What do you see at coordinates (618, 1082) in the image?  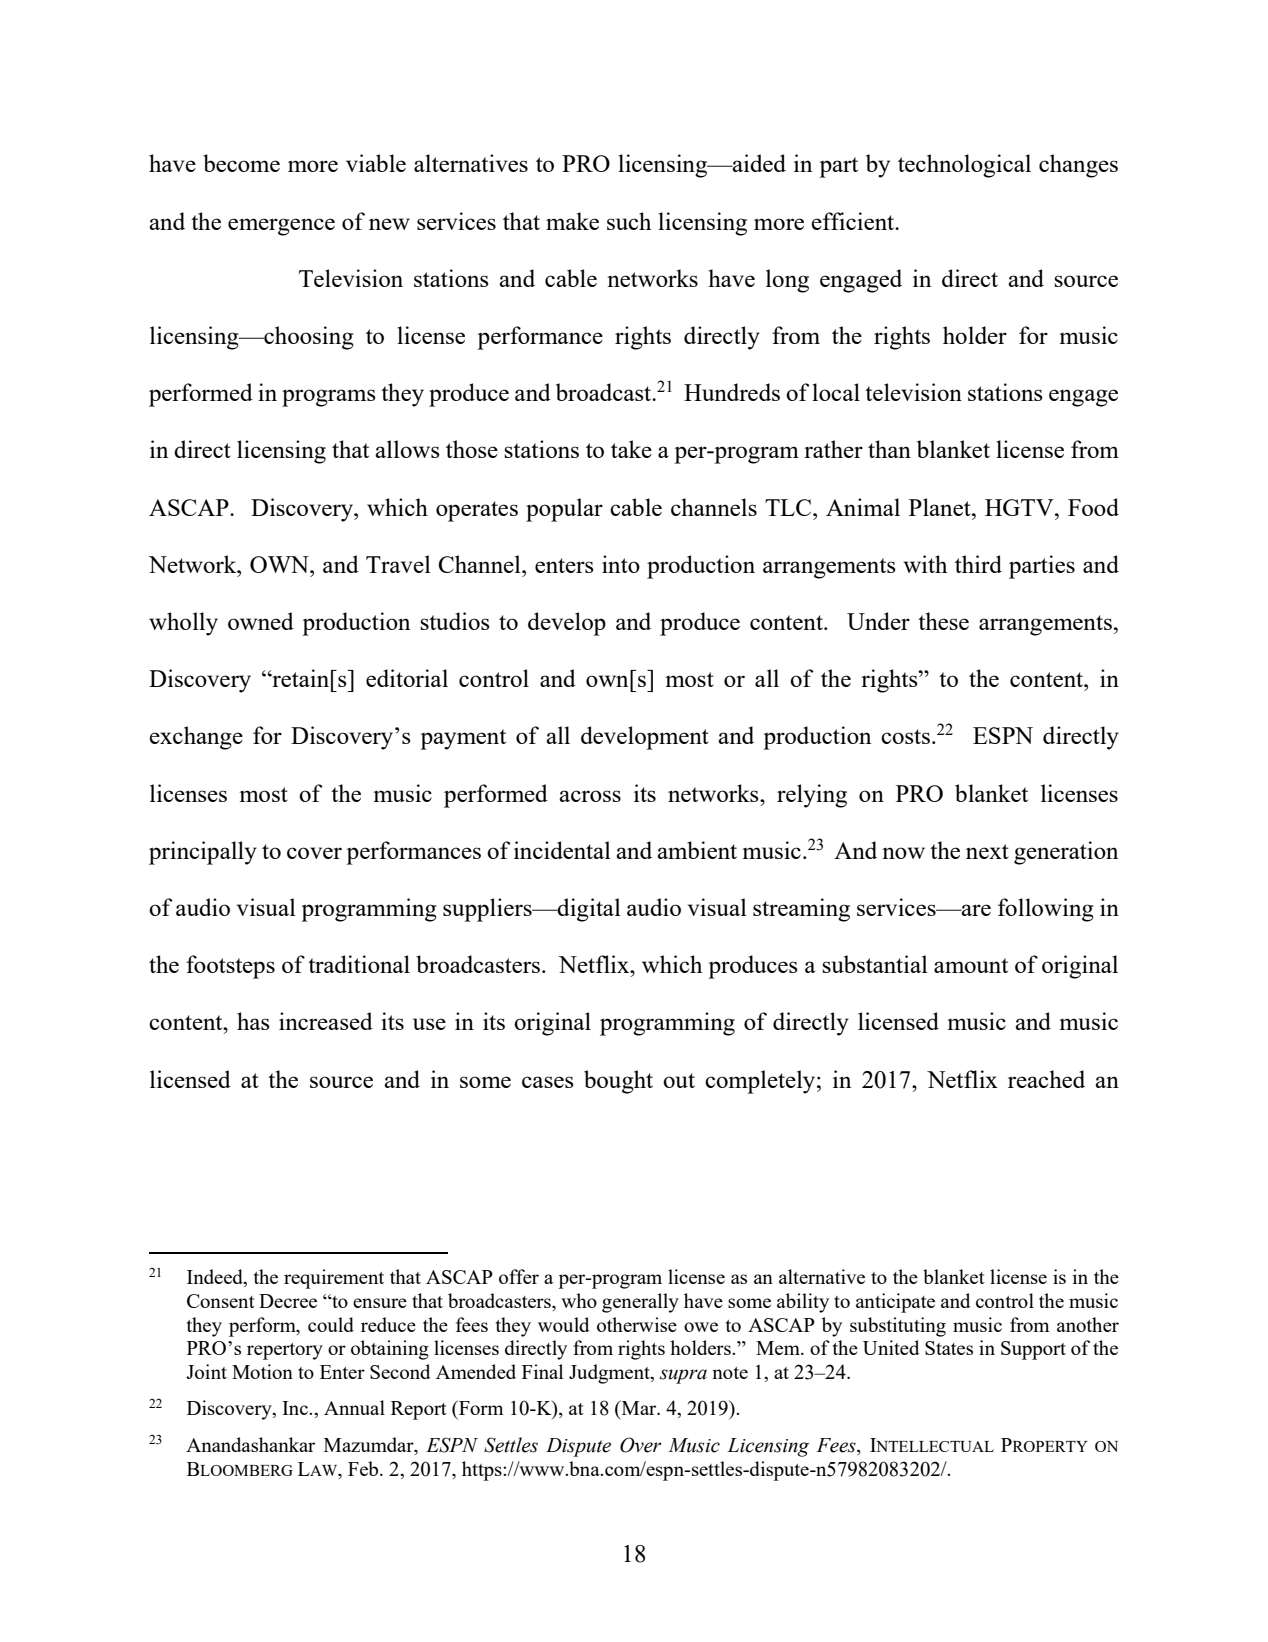 I see `bought` at bounding box center [618, 1082].
